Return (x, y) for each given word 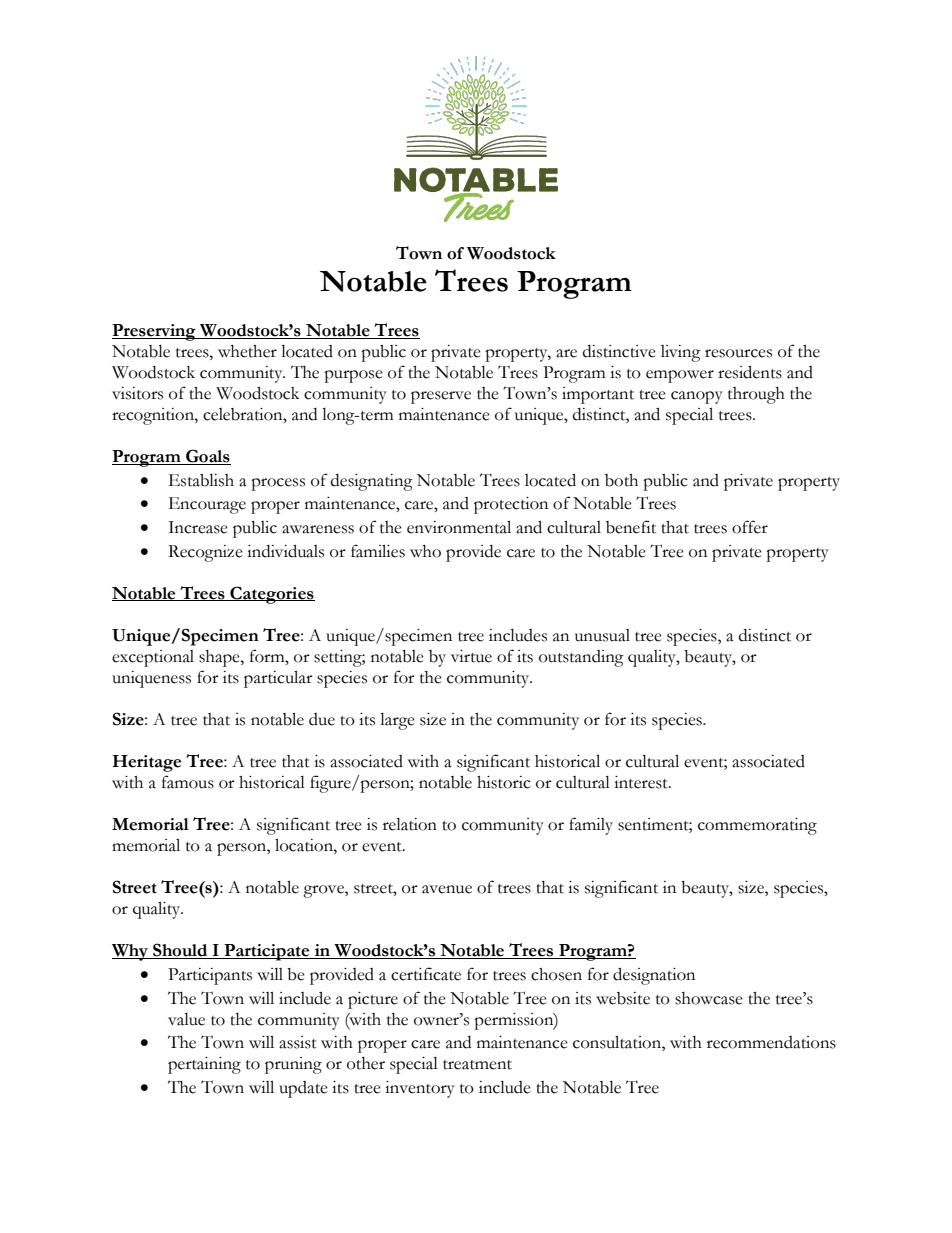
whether (247, 351)
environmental (459, 527)
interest (642, 782)
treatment (477, 1065)
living (681, 353)
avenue (447, 889)
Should (180, 951)
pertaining (204, 1065)
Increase (198, 527)
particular (278, 679)
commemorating (757, 826)
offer (750, 527)
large (397, 721)
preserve (441, 397)
